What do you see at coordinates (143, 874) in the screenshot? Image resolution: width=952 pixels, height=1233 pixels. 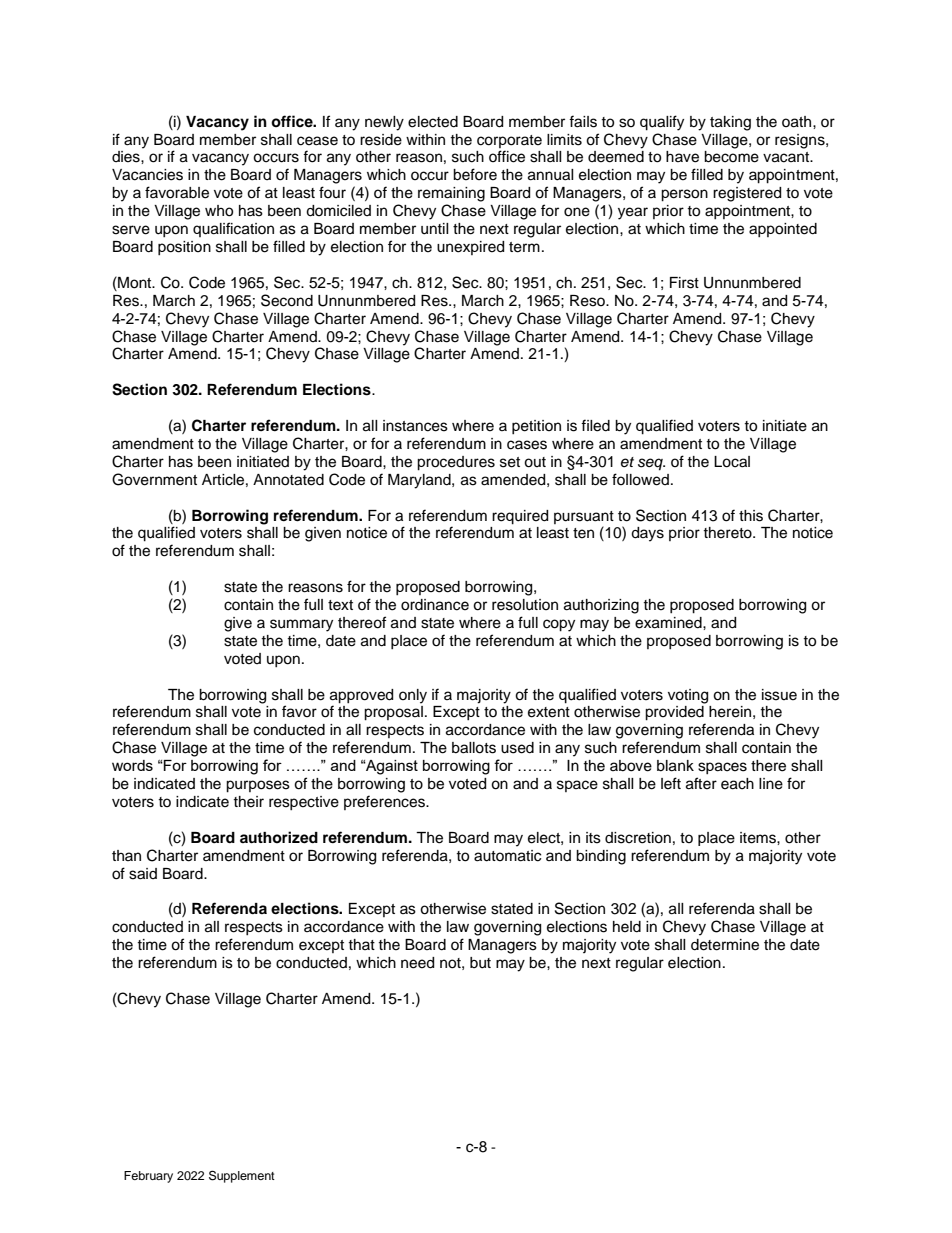 I see `said` at bounding box center [143, 874].
